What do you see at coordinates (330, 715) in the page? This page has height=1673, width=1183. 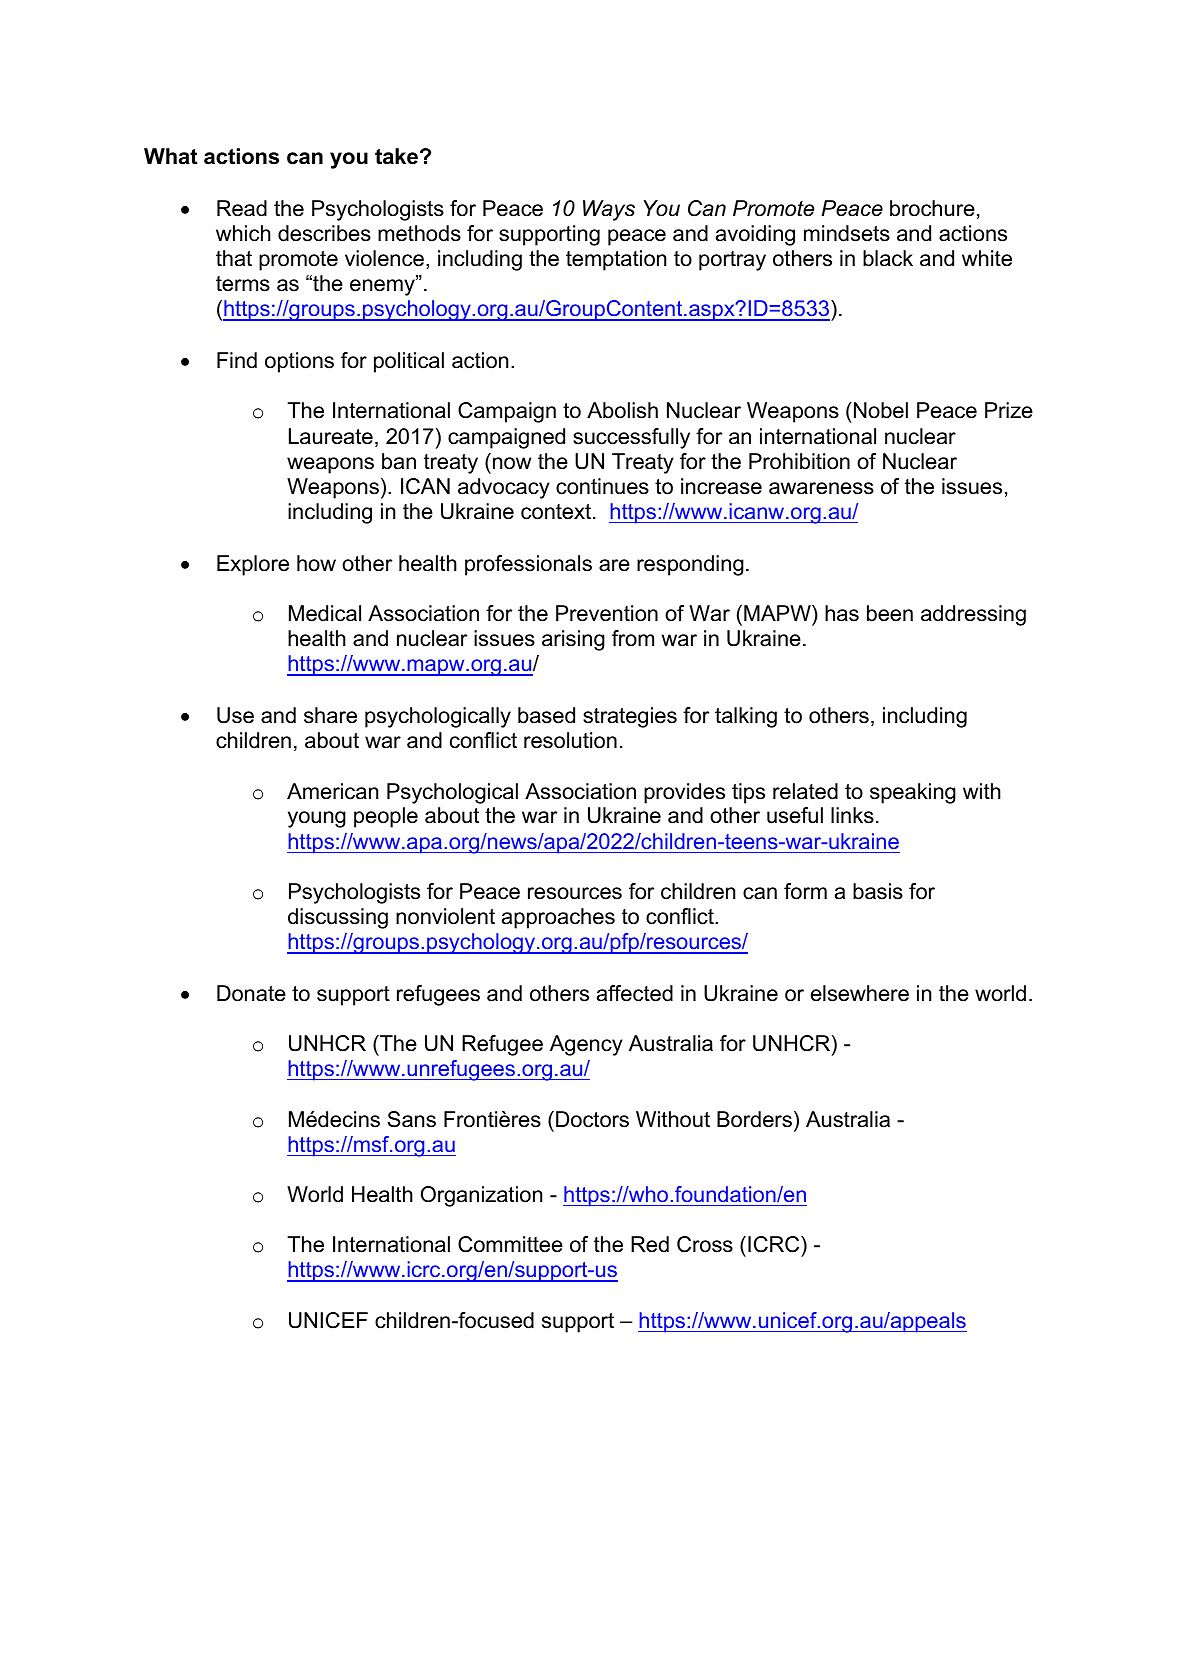 I see `share` at bounding box center [330, 715].
